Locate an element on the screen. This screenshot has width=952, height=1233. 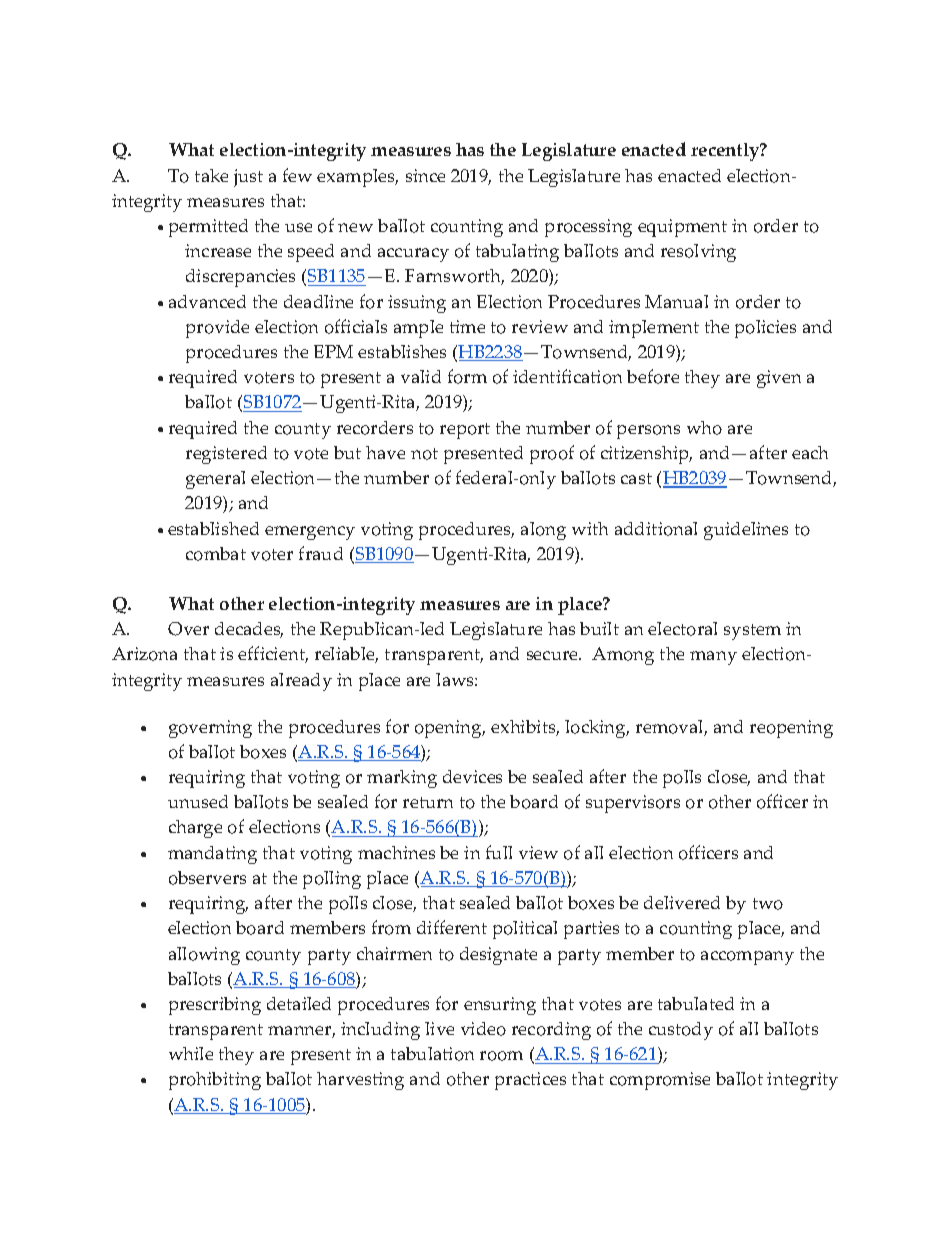
while is located at coordinates (191, 1053).
